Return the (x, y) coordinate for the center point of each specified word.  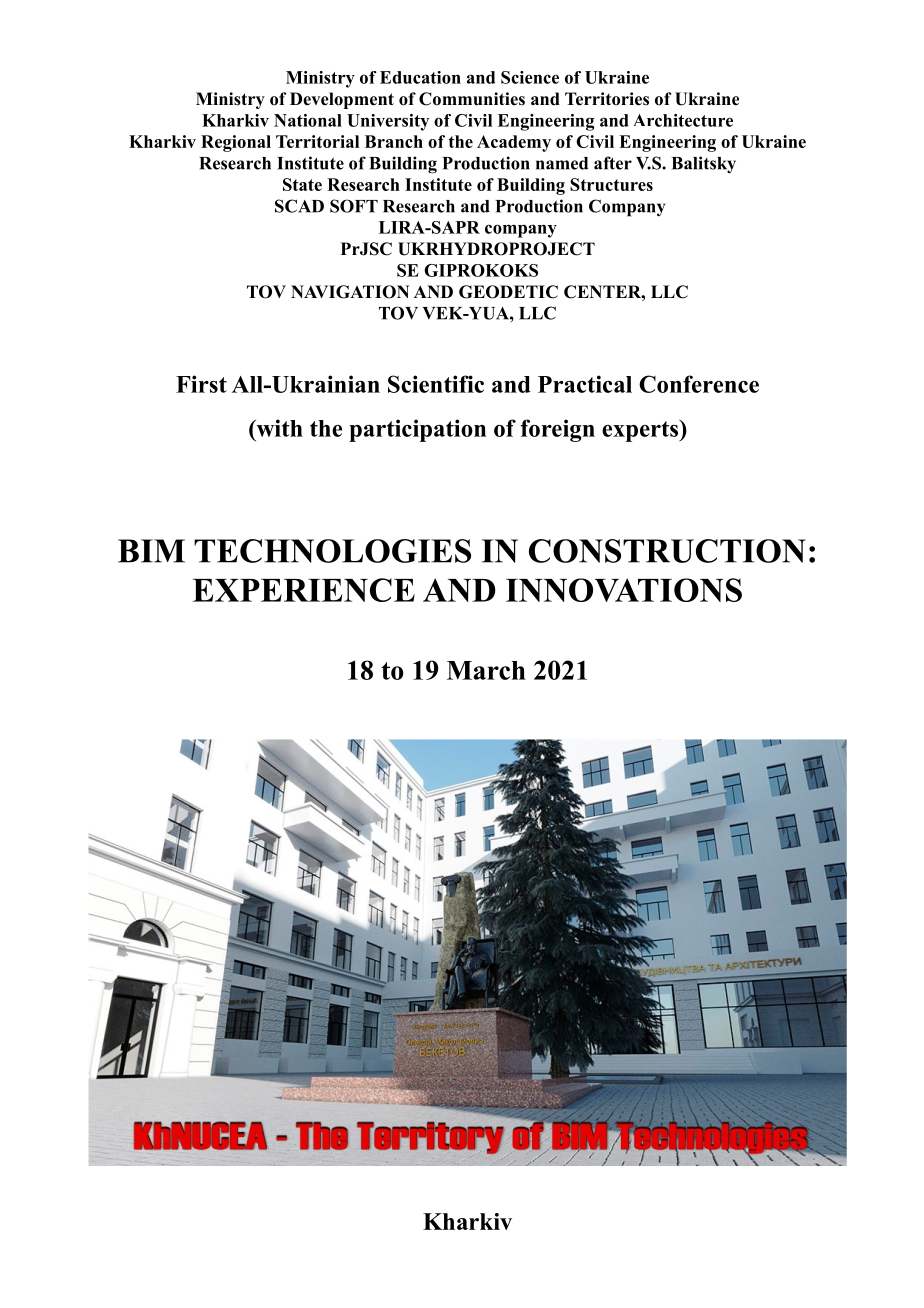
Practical (585, 384)
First (201, 384)
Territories (607, 99)
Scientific (436, 384)
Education (420, 77)
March (486, 670)
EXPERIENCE (304, 590)
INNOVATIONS (624, 590)
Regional (236, 143)
